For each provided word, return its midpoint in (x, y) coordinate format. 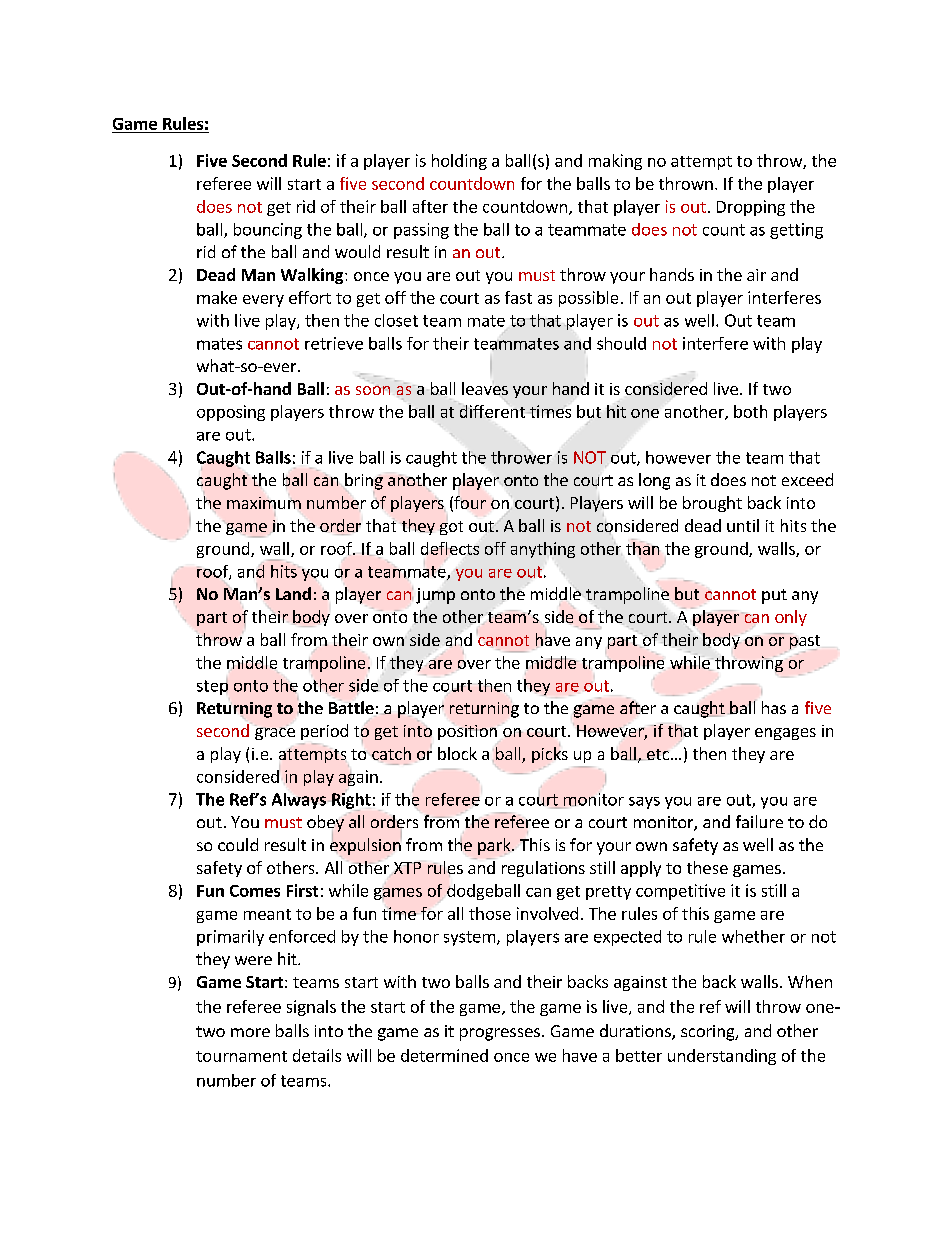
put (774, 596)
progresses (500, 1034)
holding (459, 162)
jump (435, 596)
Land (293, 593)
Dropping (751, 208)
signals (311, 1008)
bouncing (268, 231)
